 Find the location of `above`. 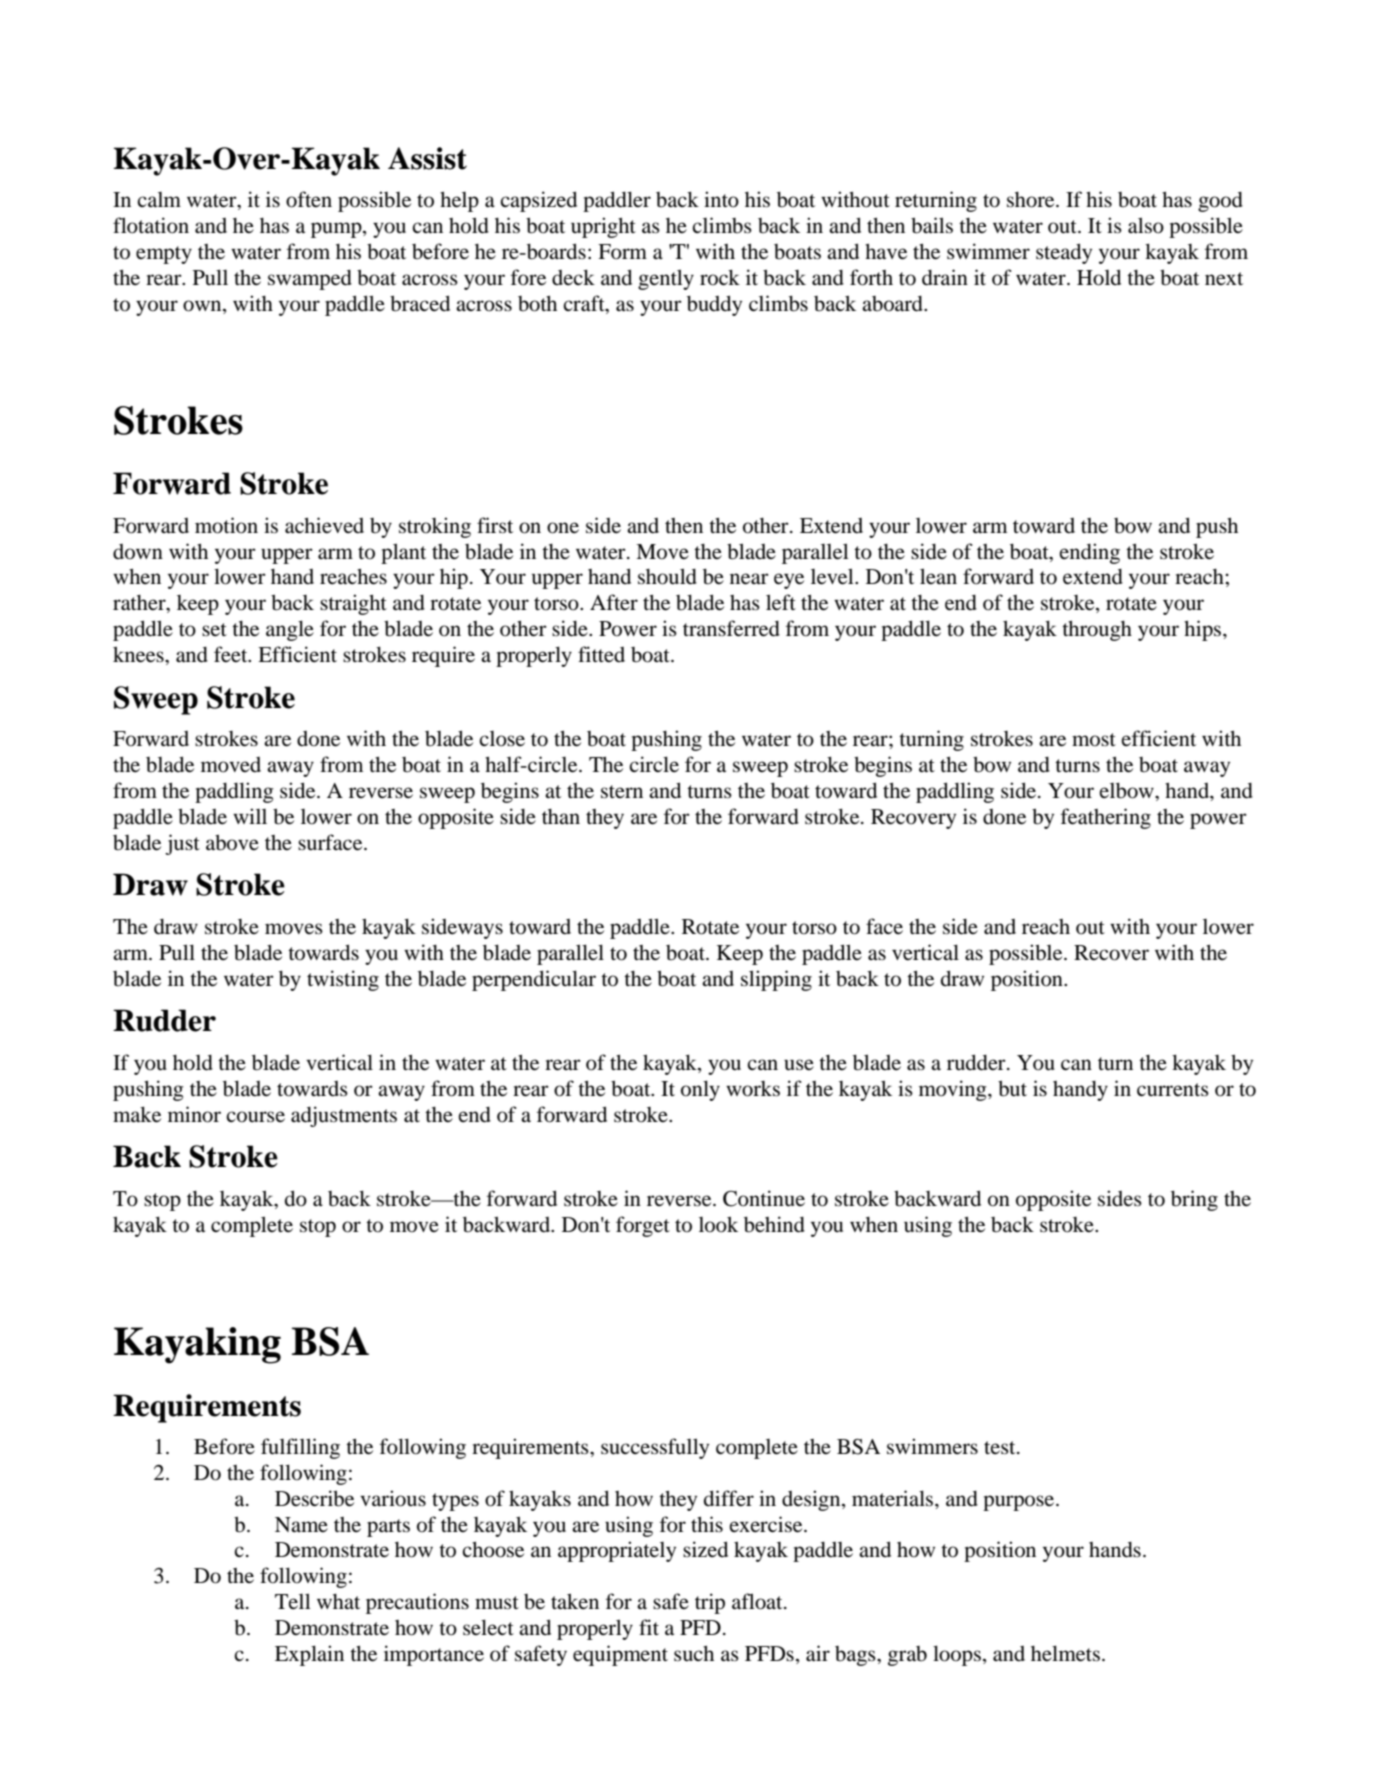

above is located at coordinates (232, 842).
